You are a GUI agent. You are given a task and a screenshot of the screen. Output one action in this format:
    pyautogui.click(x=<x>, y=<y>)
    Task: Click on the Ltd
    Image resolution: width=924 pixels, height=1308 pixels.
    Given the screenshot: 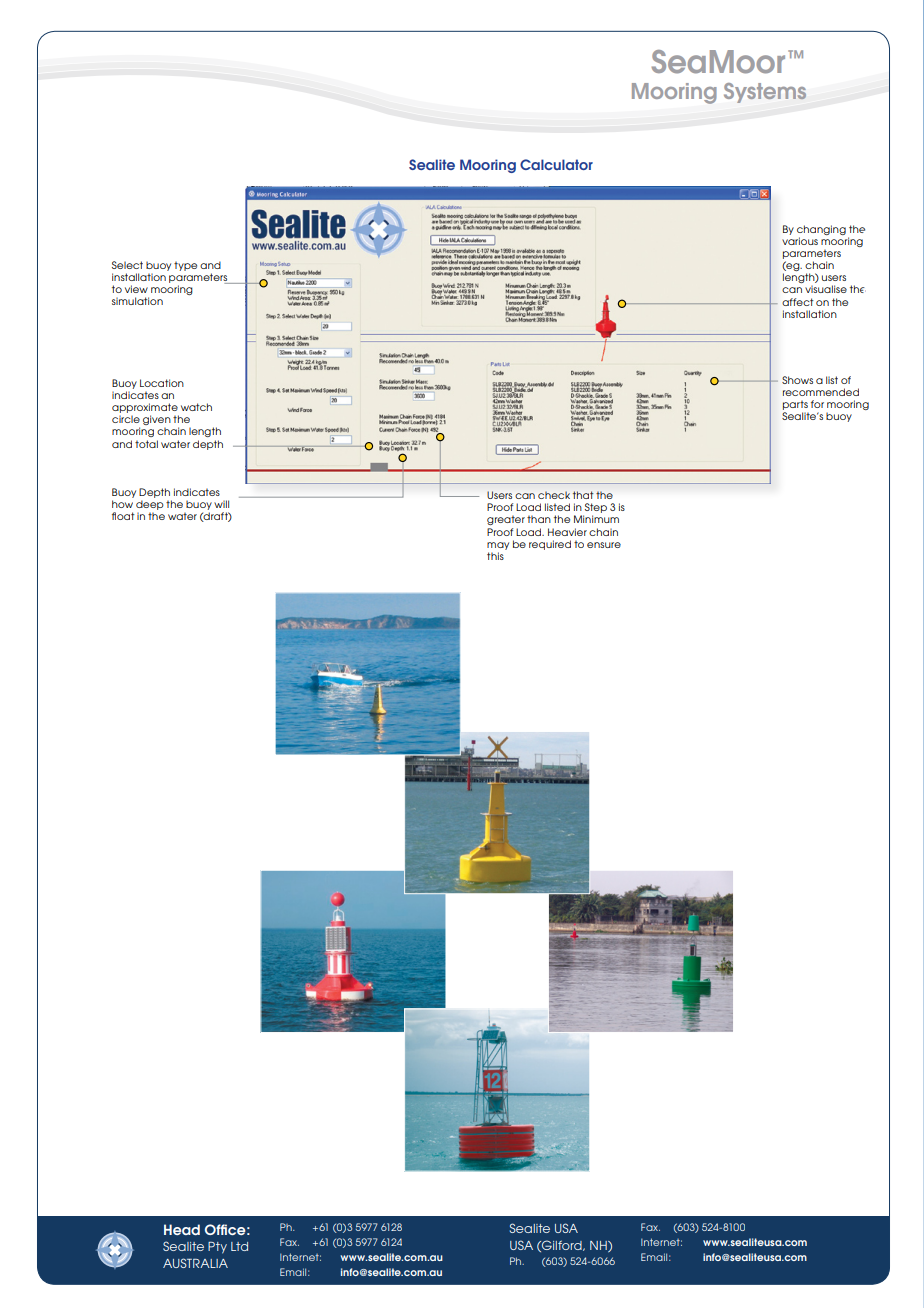 What is the action you would take?
    pyautogui.click(x=239, y=1246)
